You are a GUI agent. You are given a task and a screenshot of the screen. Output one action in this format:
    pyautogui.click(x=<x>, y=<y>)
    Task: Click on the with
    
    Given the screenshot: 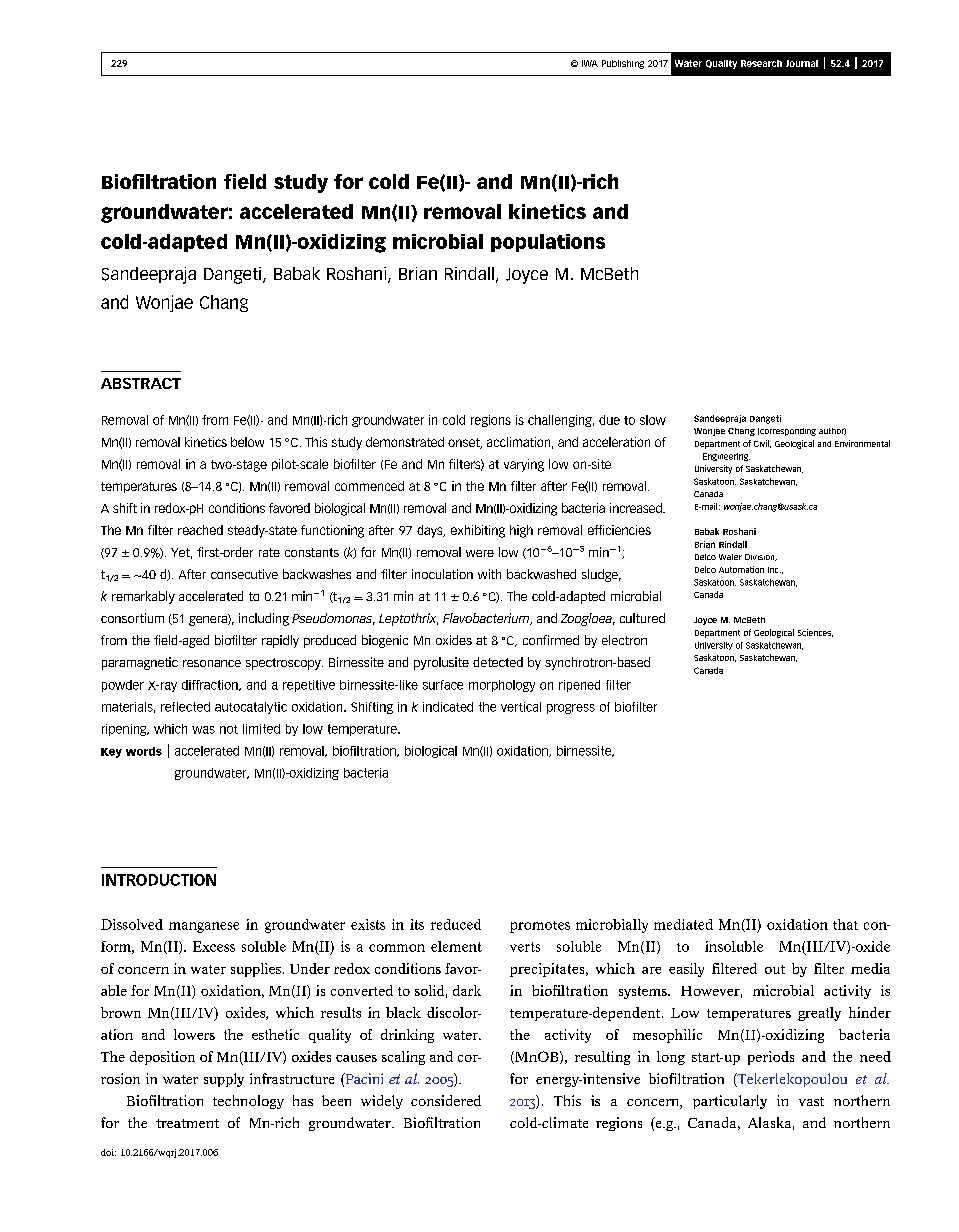 What is the action you would take?
    pyautogui.click(x=489, y=574)
